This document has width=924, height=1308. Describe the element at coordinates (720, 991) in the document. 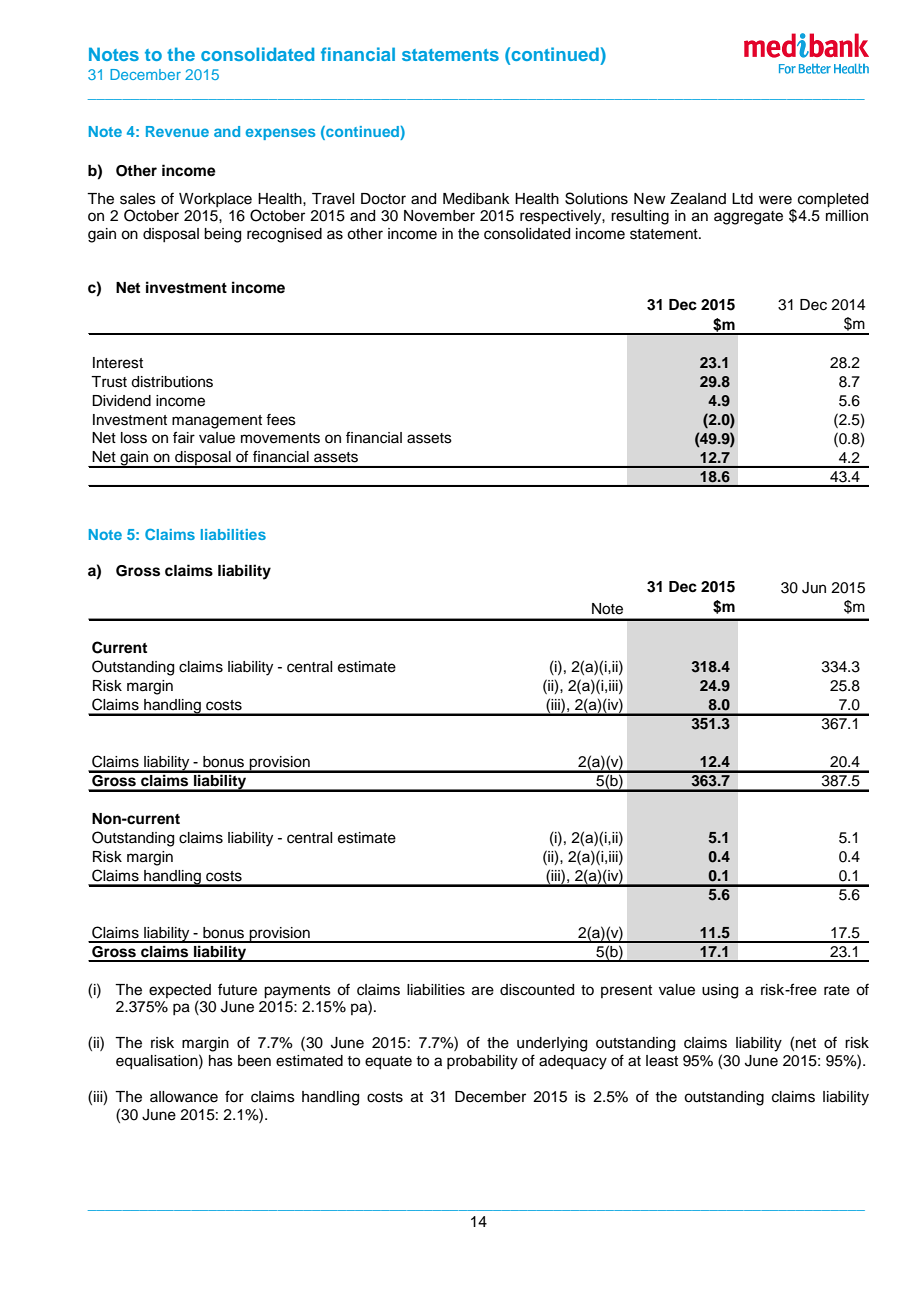

I see `using` at that location.
